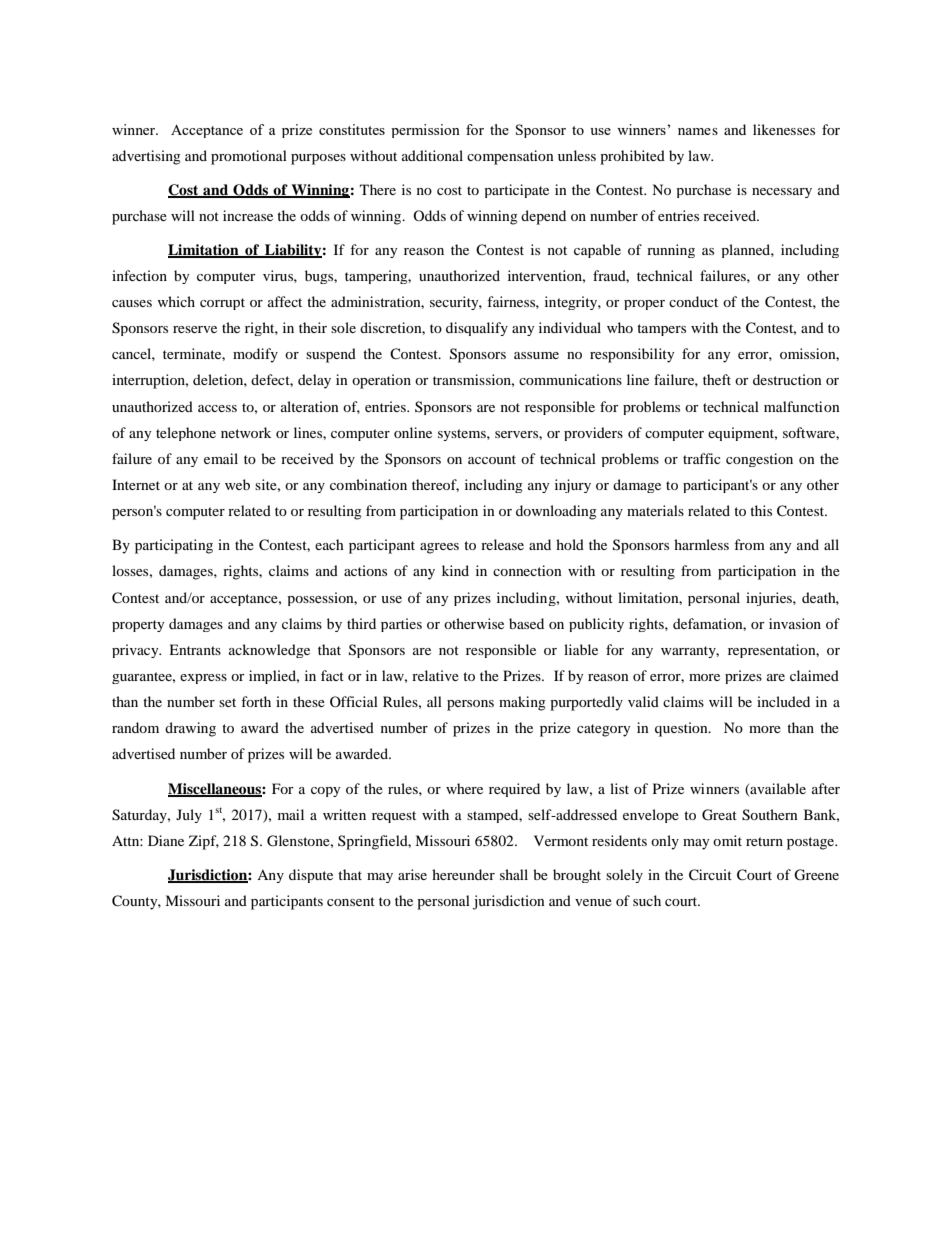  Describe the element at coordinates (784, 129) in the page. I see `likenesses` at that location.
